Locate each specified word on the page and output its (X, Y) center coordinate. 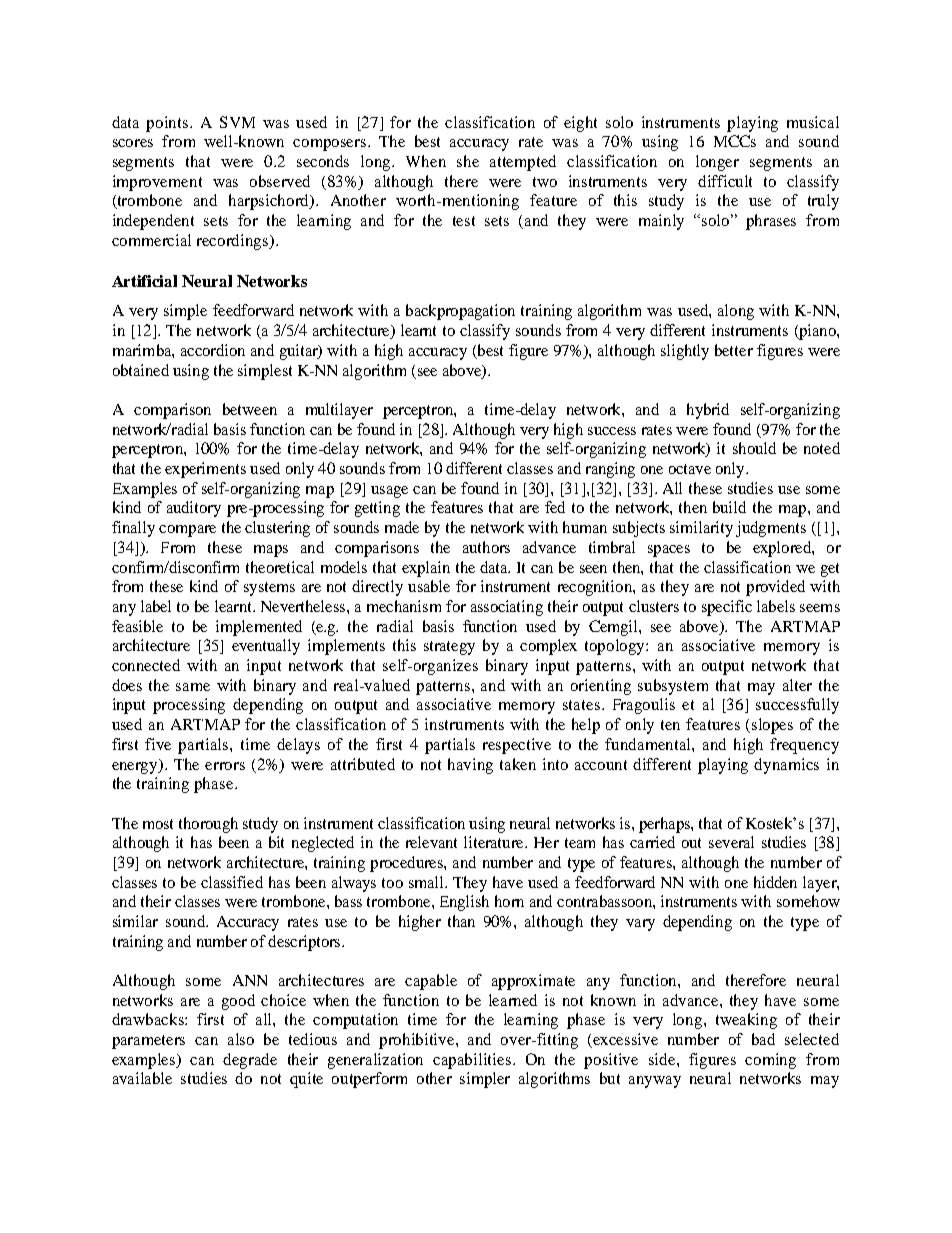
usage (389, 492)
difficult (725, 181)
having (470, 766)
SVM (237, 122)
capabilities (473, 1061)
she (468, 161)
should (754, 448)
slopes (772, 726)
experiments (205, 470)
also (241, 1039)
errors (225, 766)
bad (763, 1039)
